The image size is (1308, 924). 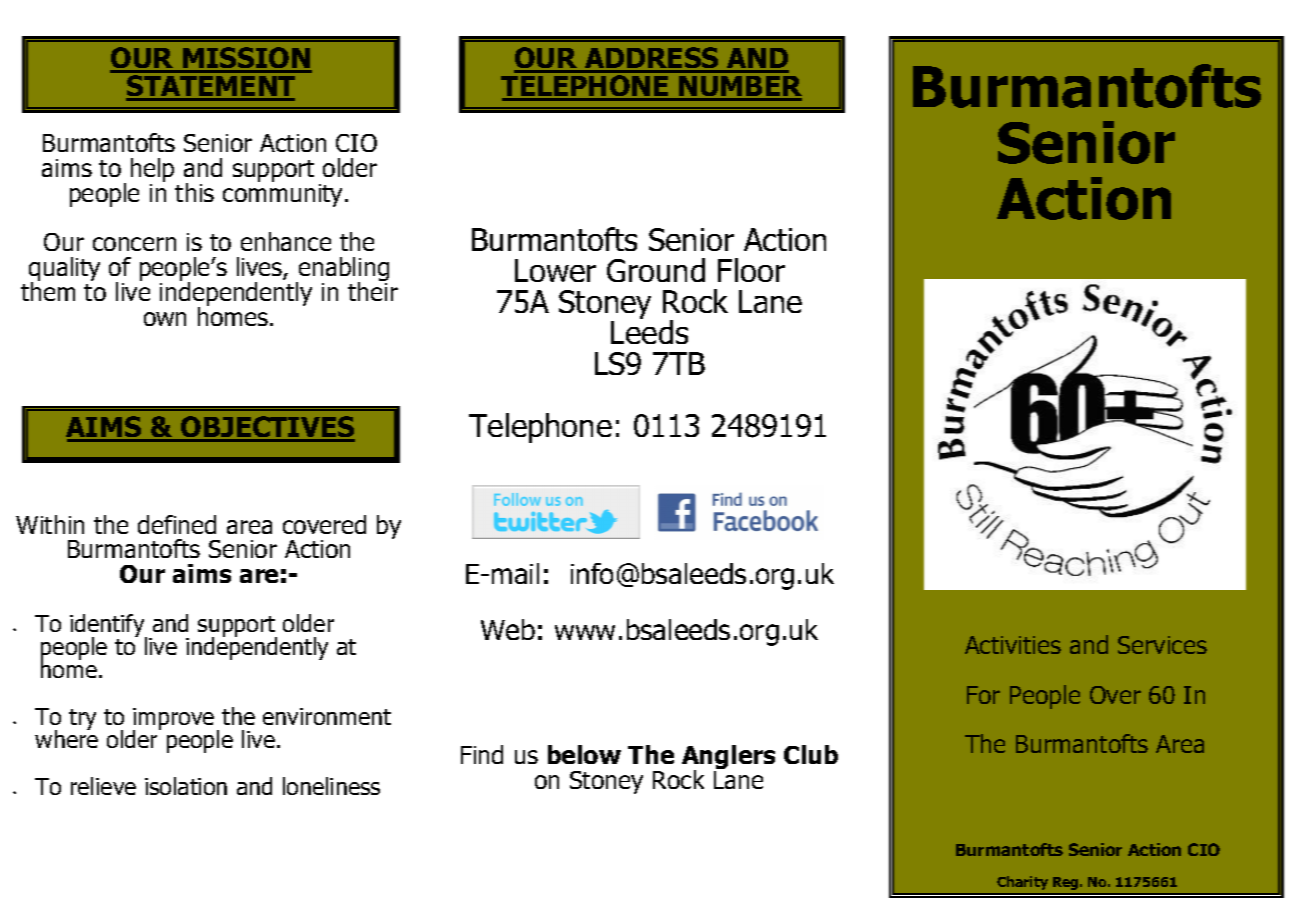 What do you see at coordinates (656, 270) in the image?
I see `Ground` at bounding box center [656, 270].
